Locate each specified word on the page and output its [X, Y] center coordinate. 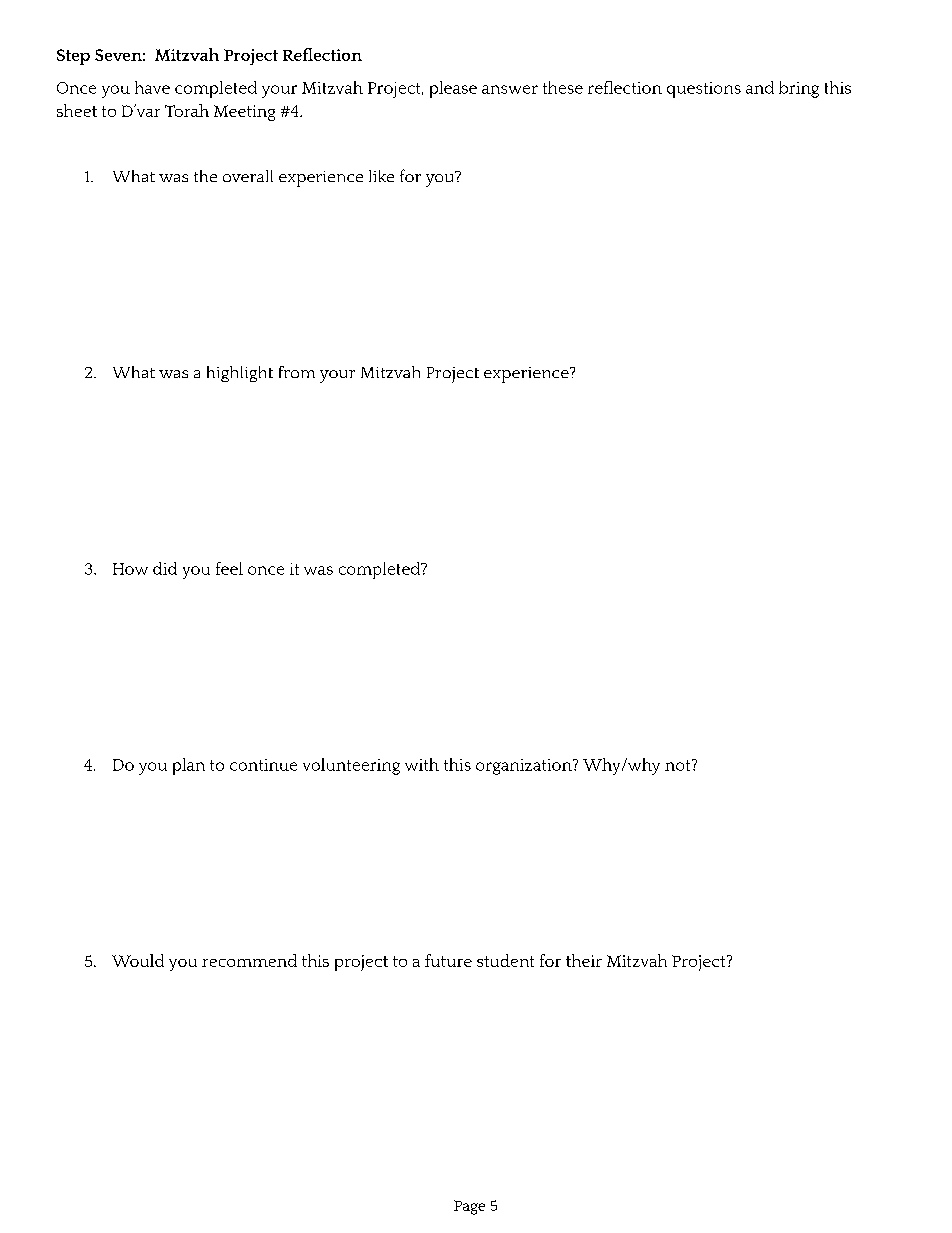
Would [138, 960]
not [679, 765]
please [453, 89]
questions [704, 90]
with [422, 764]
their [584, 960]
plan [189, 766]
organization [525, 767]
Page [469, 1207]
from [297, 372]
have [152, 87]
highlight [240, 374]
